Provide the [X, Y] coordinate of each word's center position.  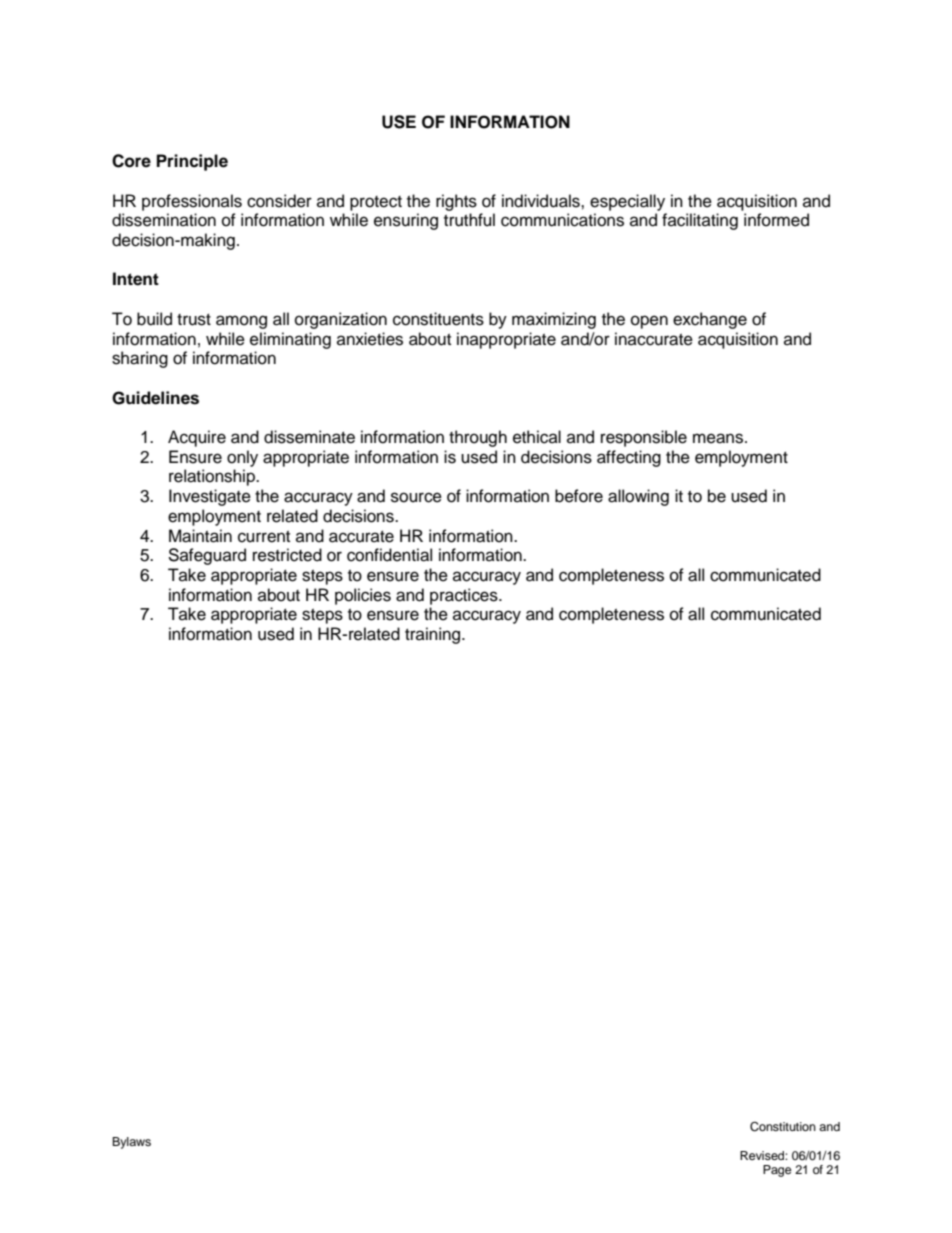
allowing [638, 497]
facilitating [700, 221]
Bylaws [131, 1143]
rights [456, 202]
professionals [192, 202]
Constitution [783, 1127]
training [434, 635]
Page [777, 1171]
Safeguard [207, 556]
